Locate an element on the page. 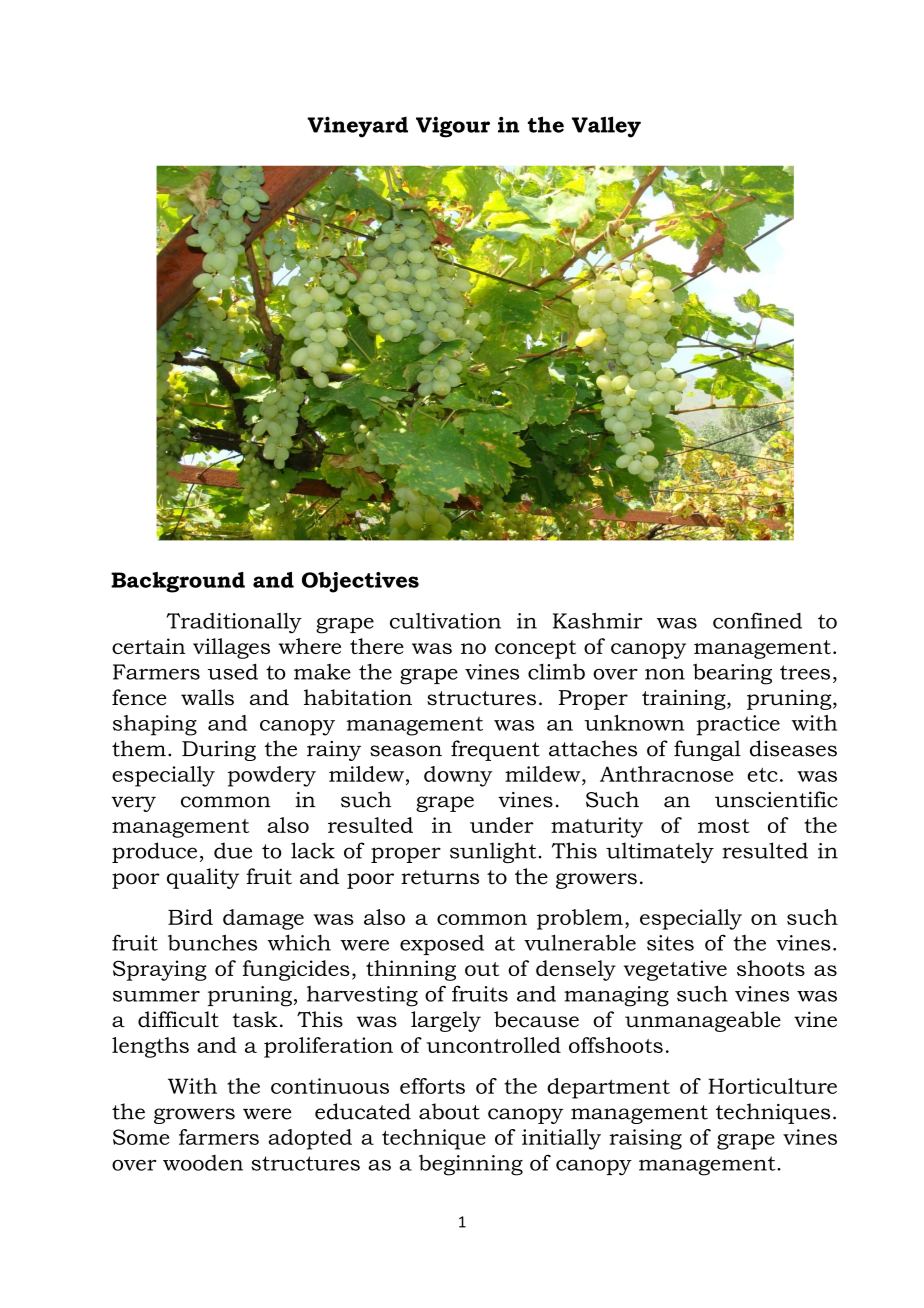 Image resolution: width=924 pixels, height=1308 pixels. cultivation is located at coordinates (445, 621).
